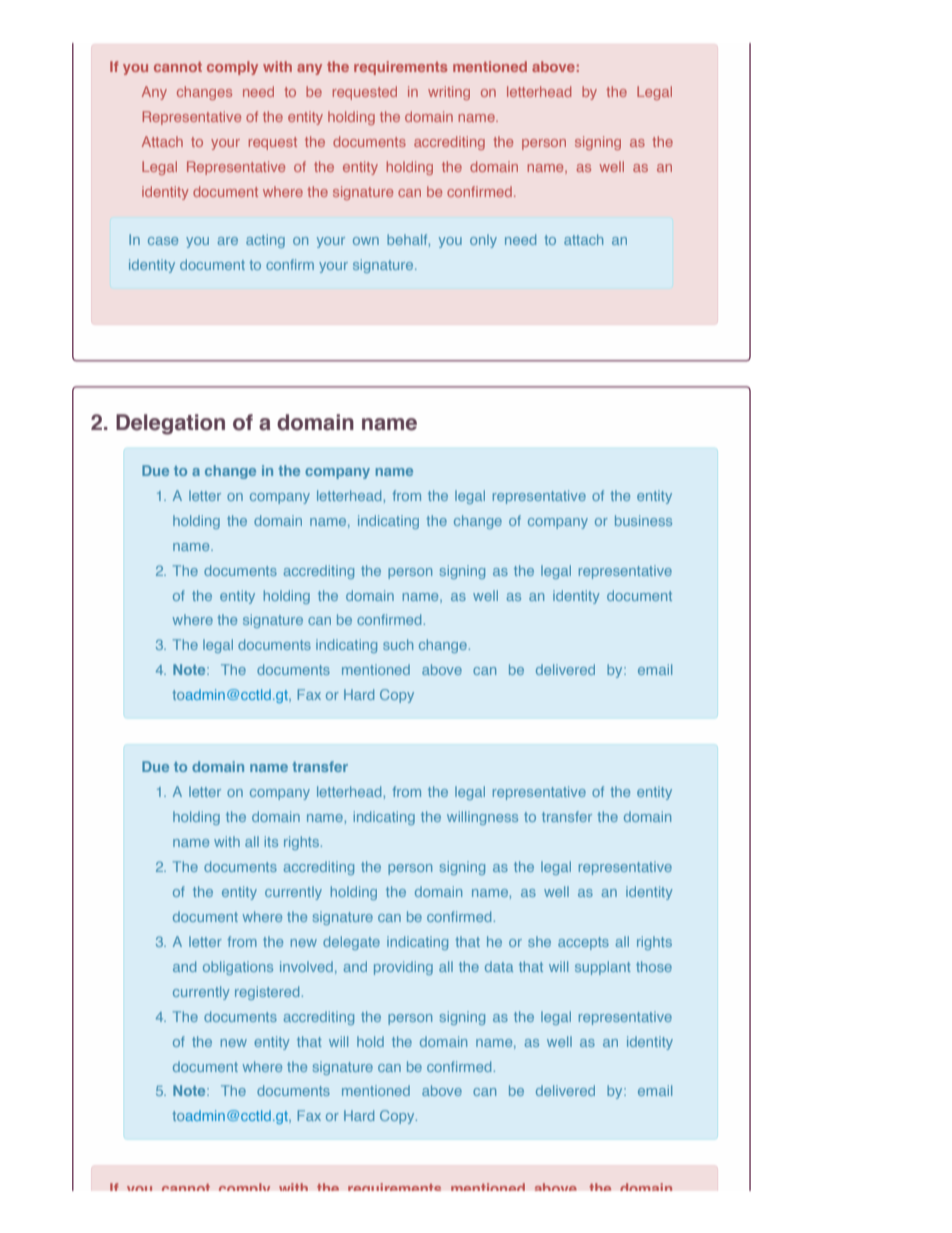  I want to click on only, so click(483, 241).
